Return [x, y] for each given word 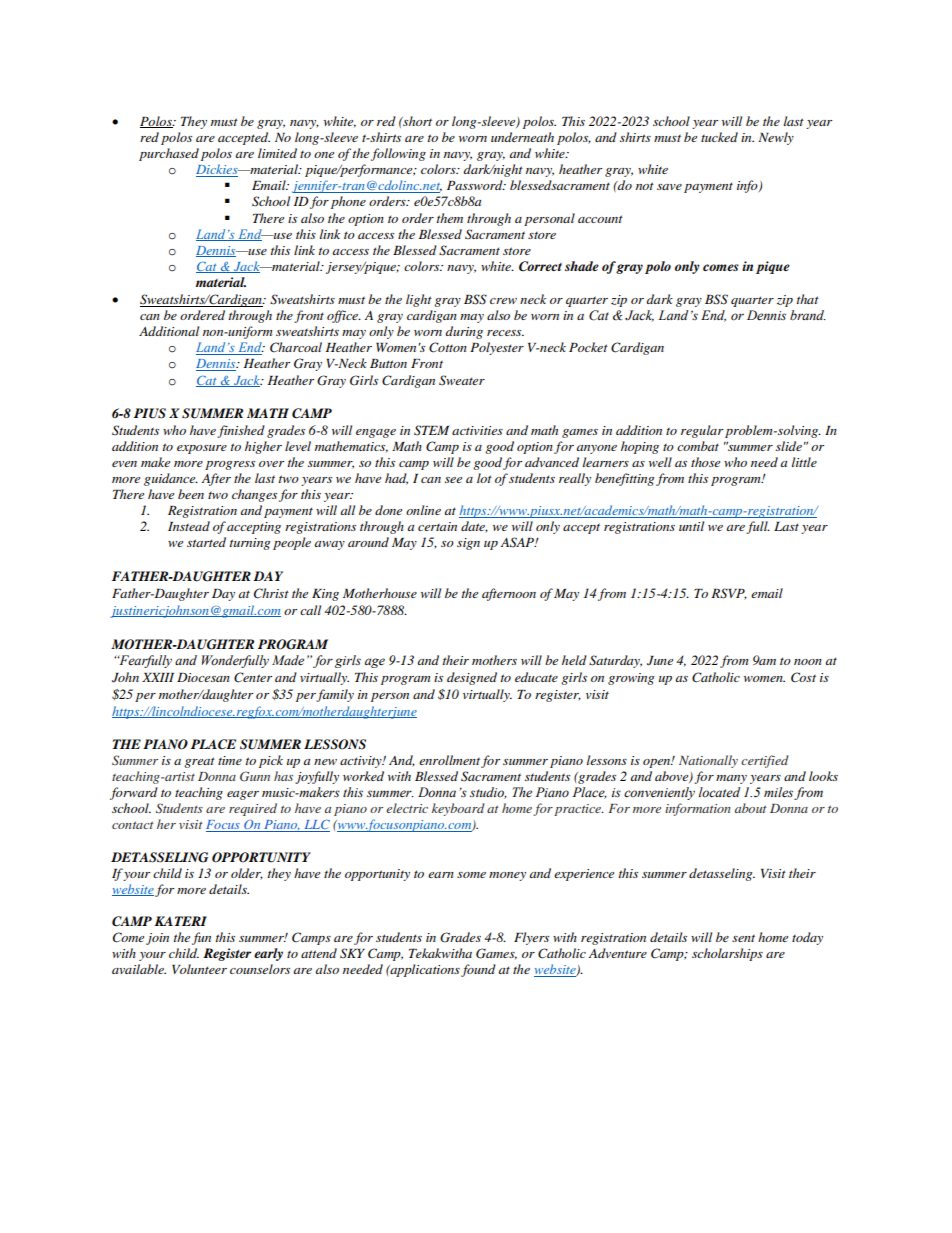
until [691, 526]
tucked [719, 137]
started [206, 542]
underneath [522, 137]
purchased [169, 154]
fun [201, 938]
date [474, 527]
